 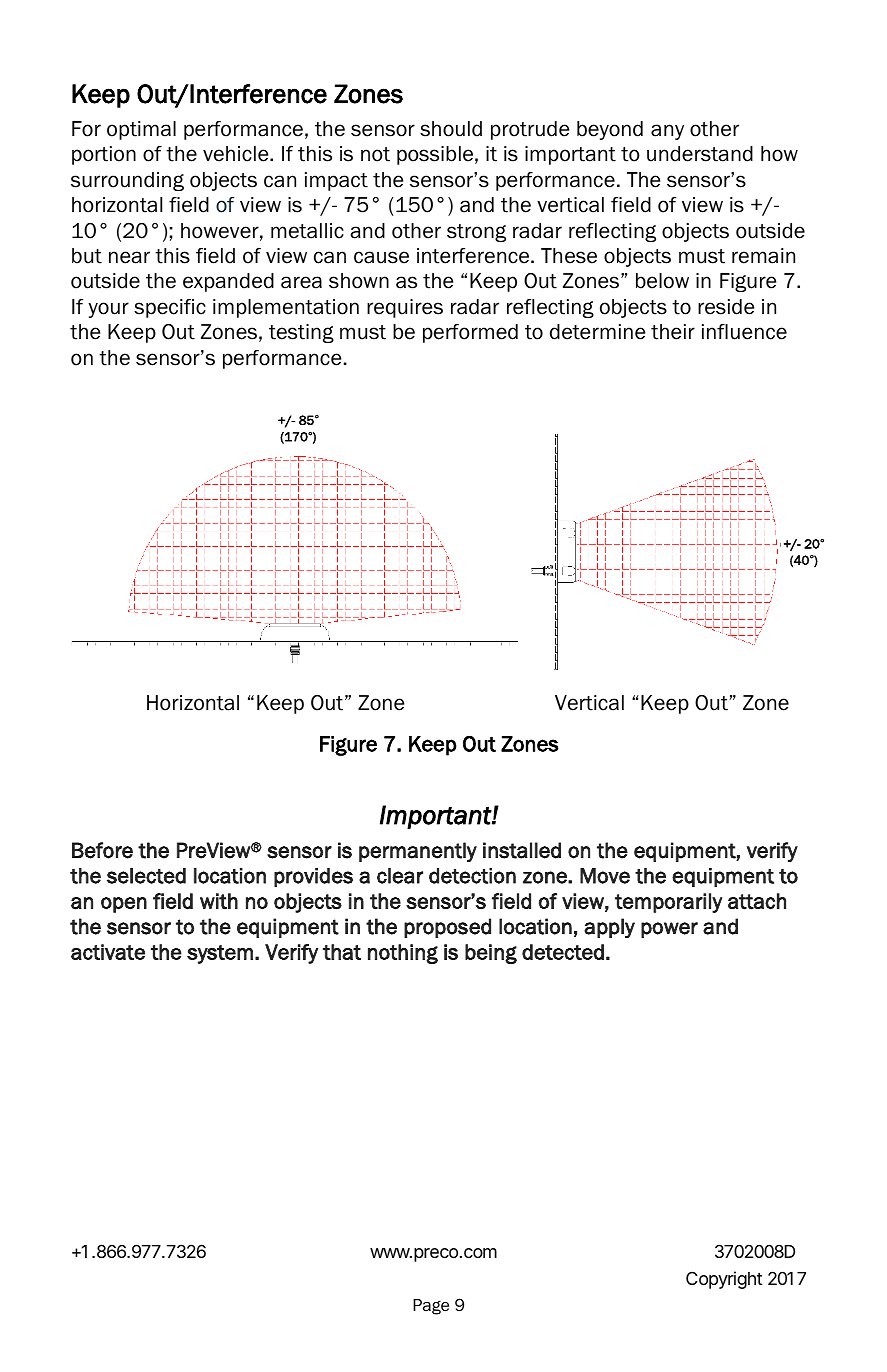 I want to click on clear, so click(x=400, y=876).
